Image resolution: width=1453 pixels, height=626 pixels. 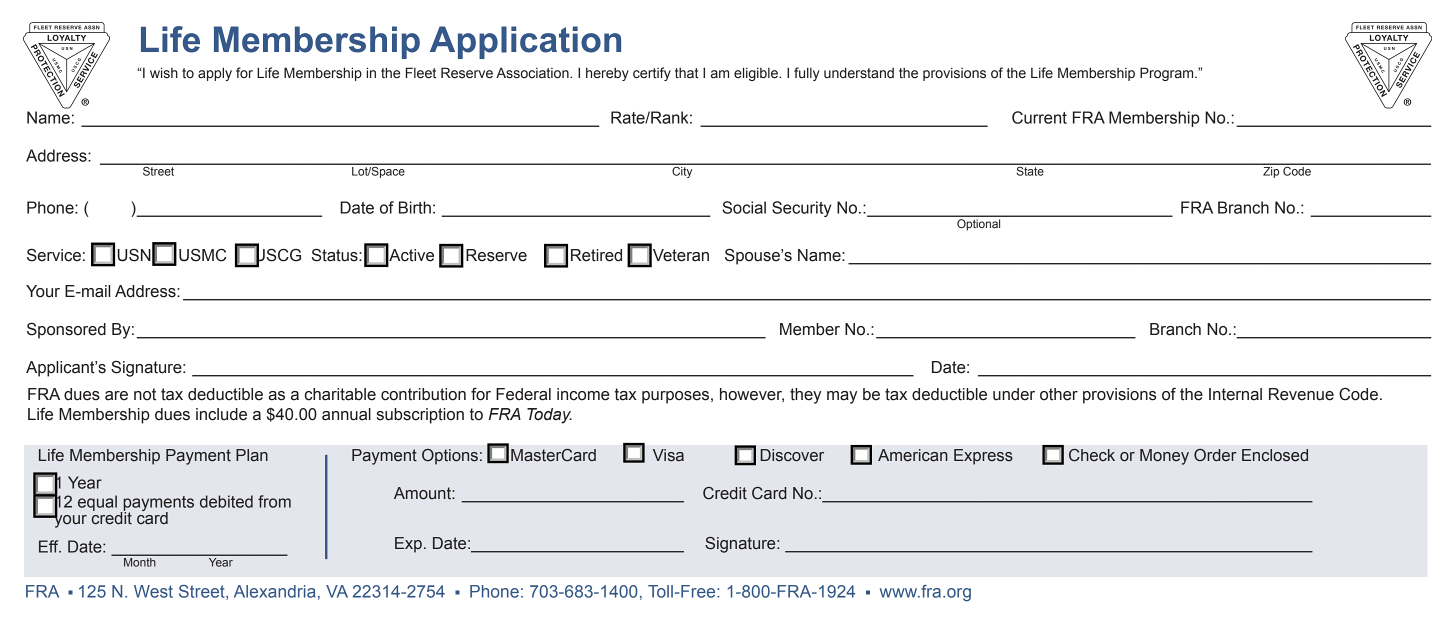 What do you see at coordinates (221, 414) in the image?
I see `include` at bounding box center [221, 414].
